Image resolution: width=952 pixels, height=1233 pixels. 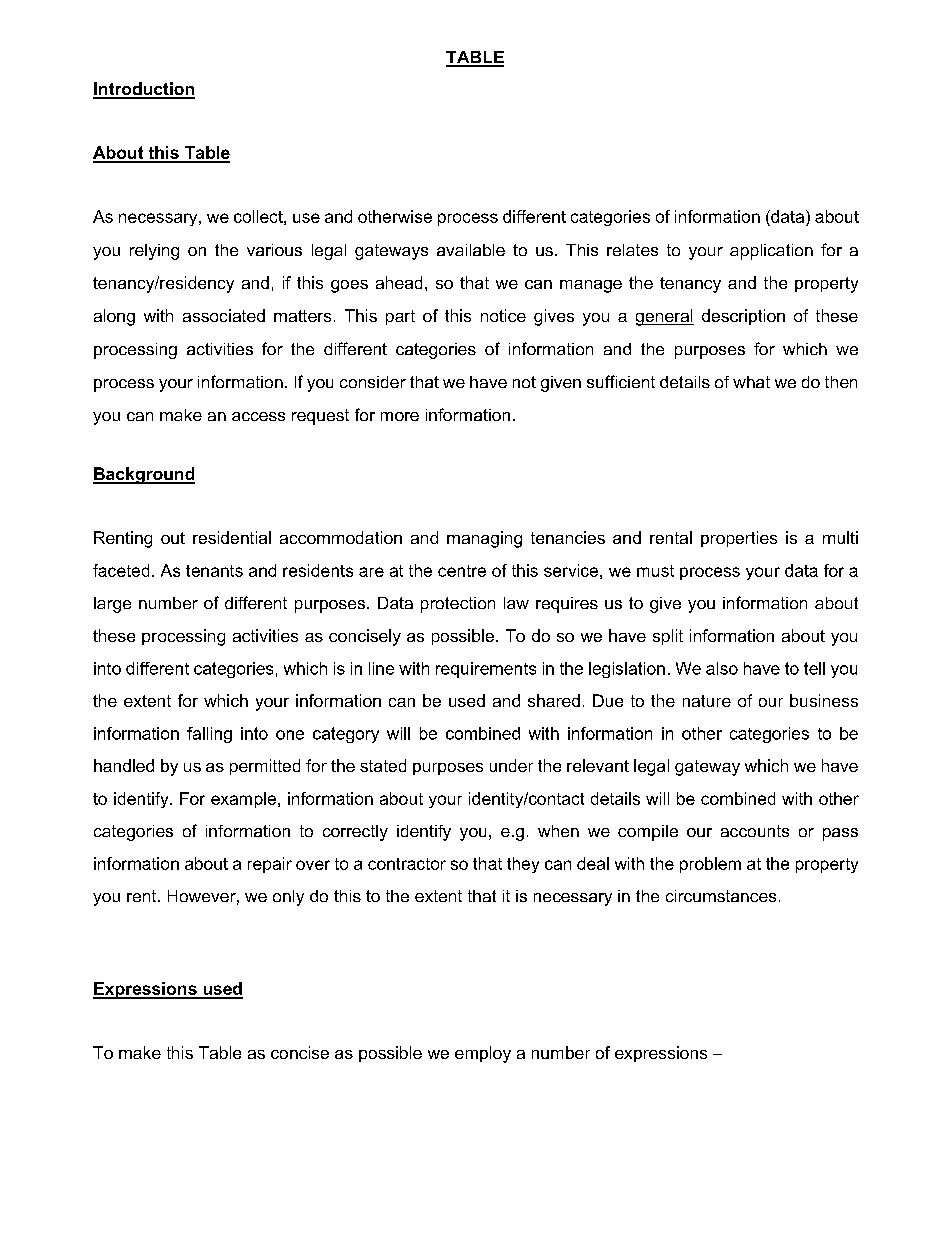 What do you see at coordinates (209, 735) in the image?
I see `falling` at bounding box center [209, 735].
